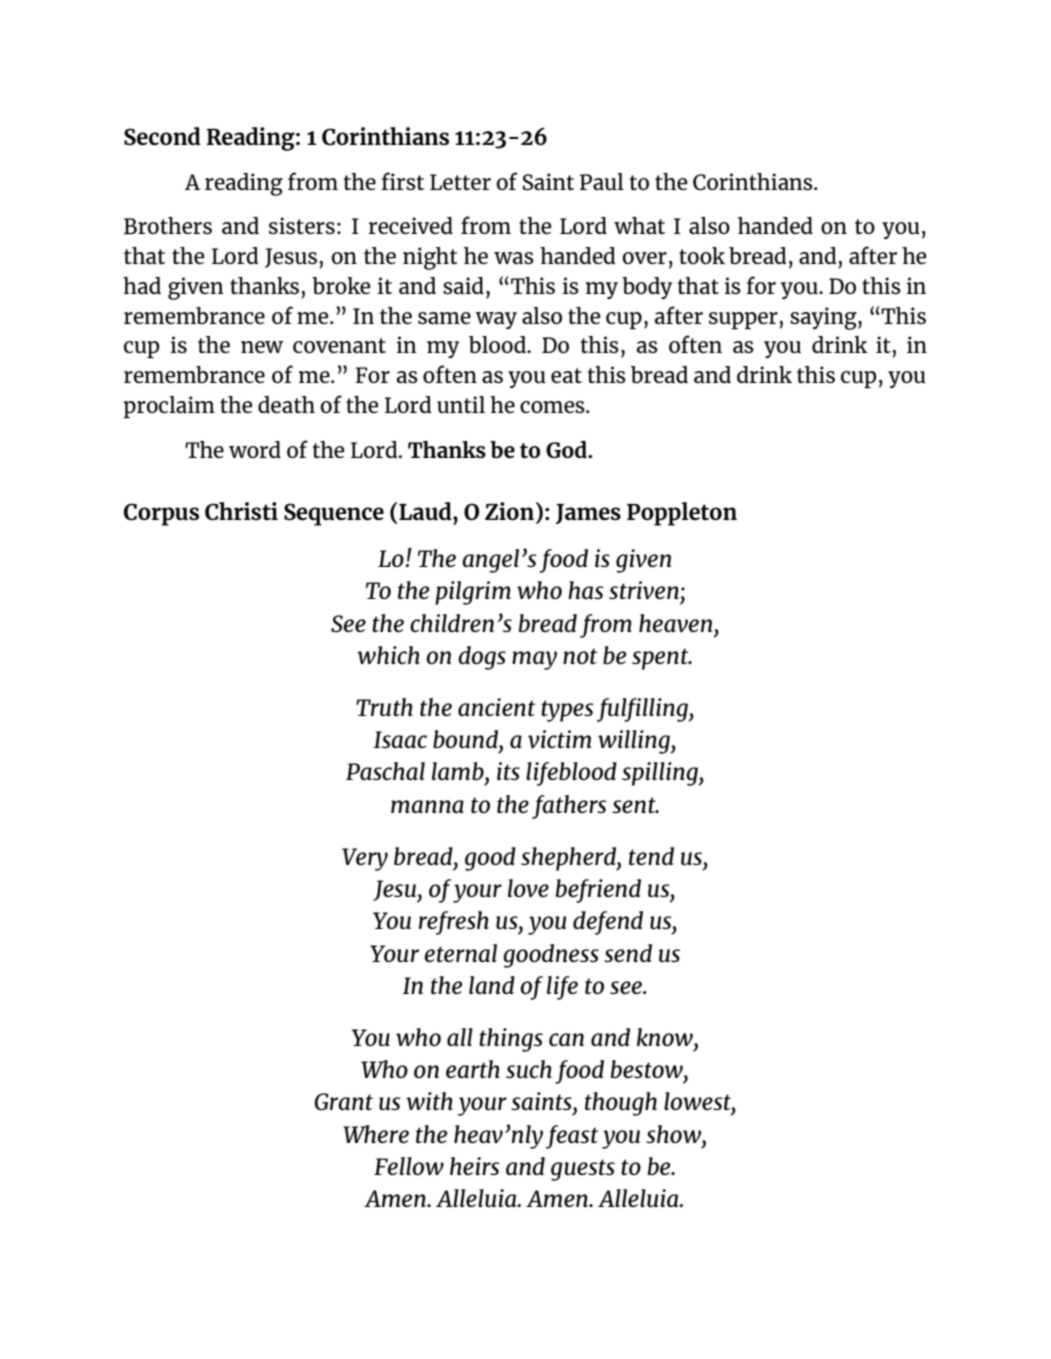  What do you see at coordinates (169, 407) in the document?
I see `proclaim` at bounding box center [169, 407].
